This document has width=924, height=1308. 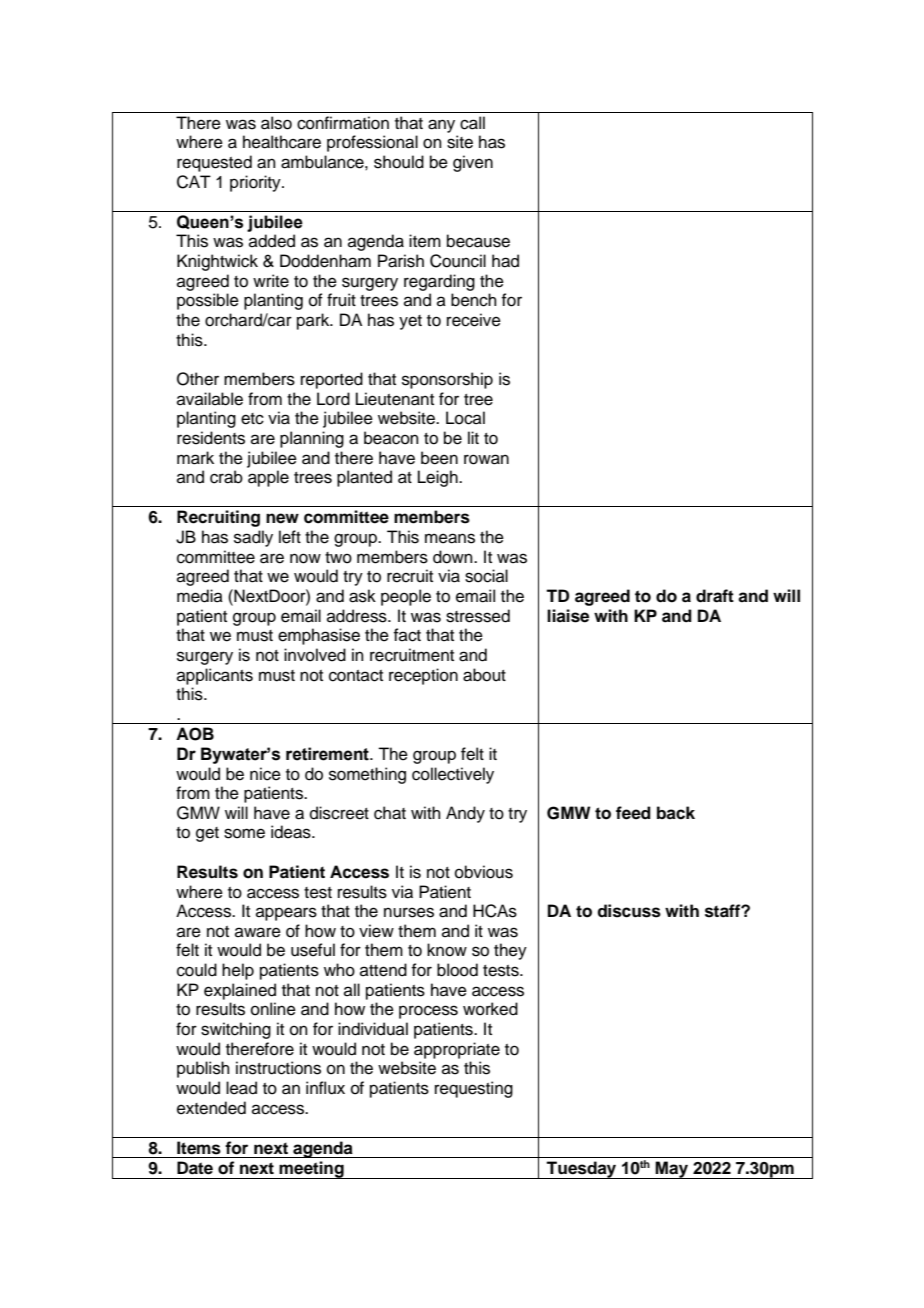 What do you see at coordinates (282, 142) in the document?
I see `healthcare` at bounding box center [282, 142].
